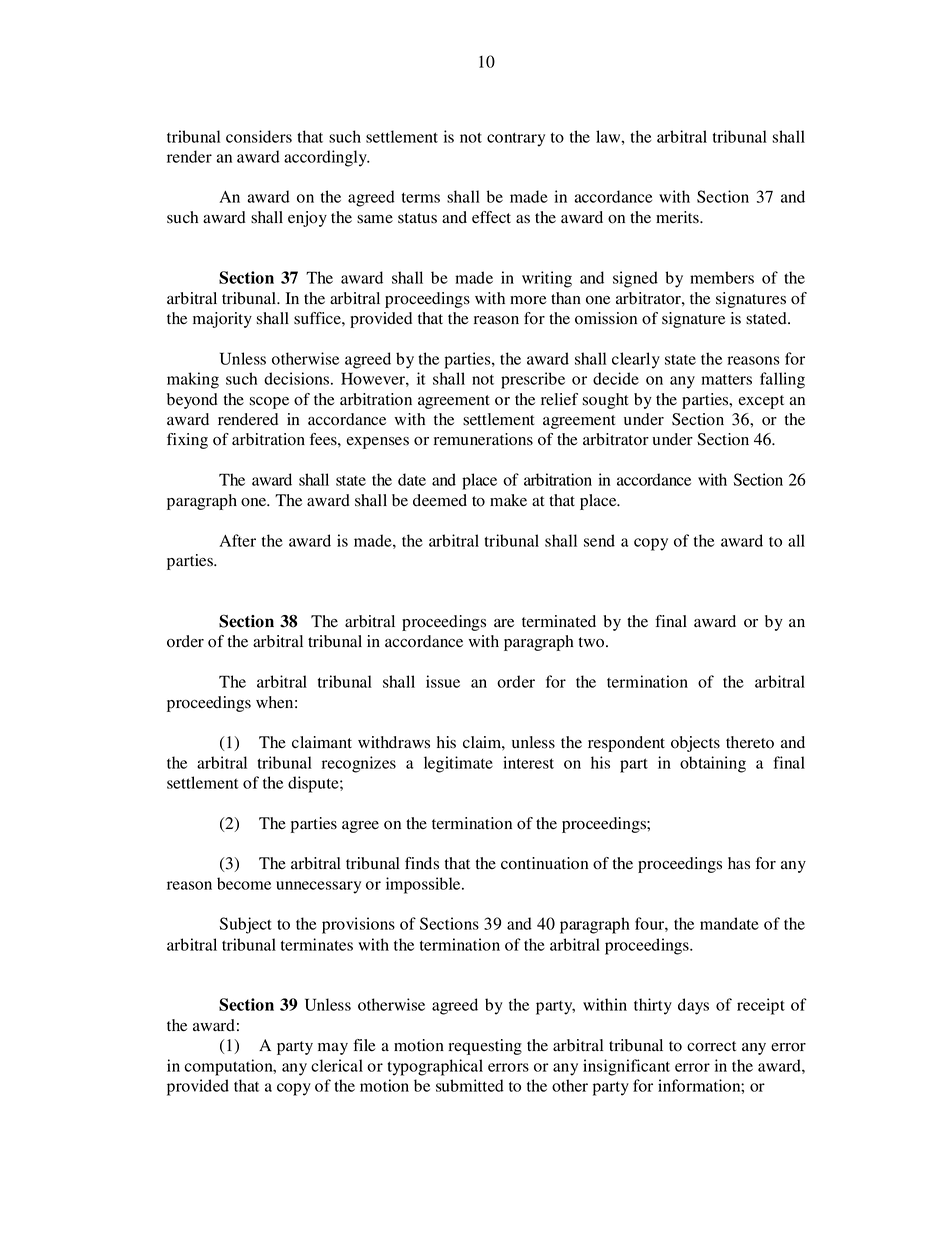 This image has width=952, height=1233. Describe the element at coordinates (244, 883) in the image. I see `become` at that location.
